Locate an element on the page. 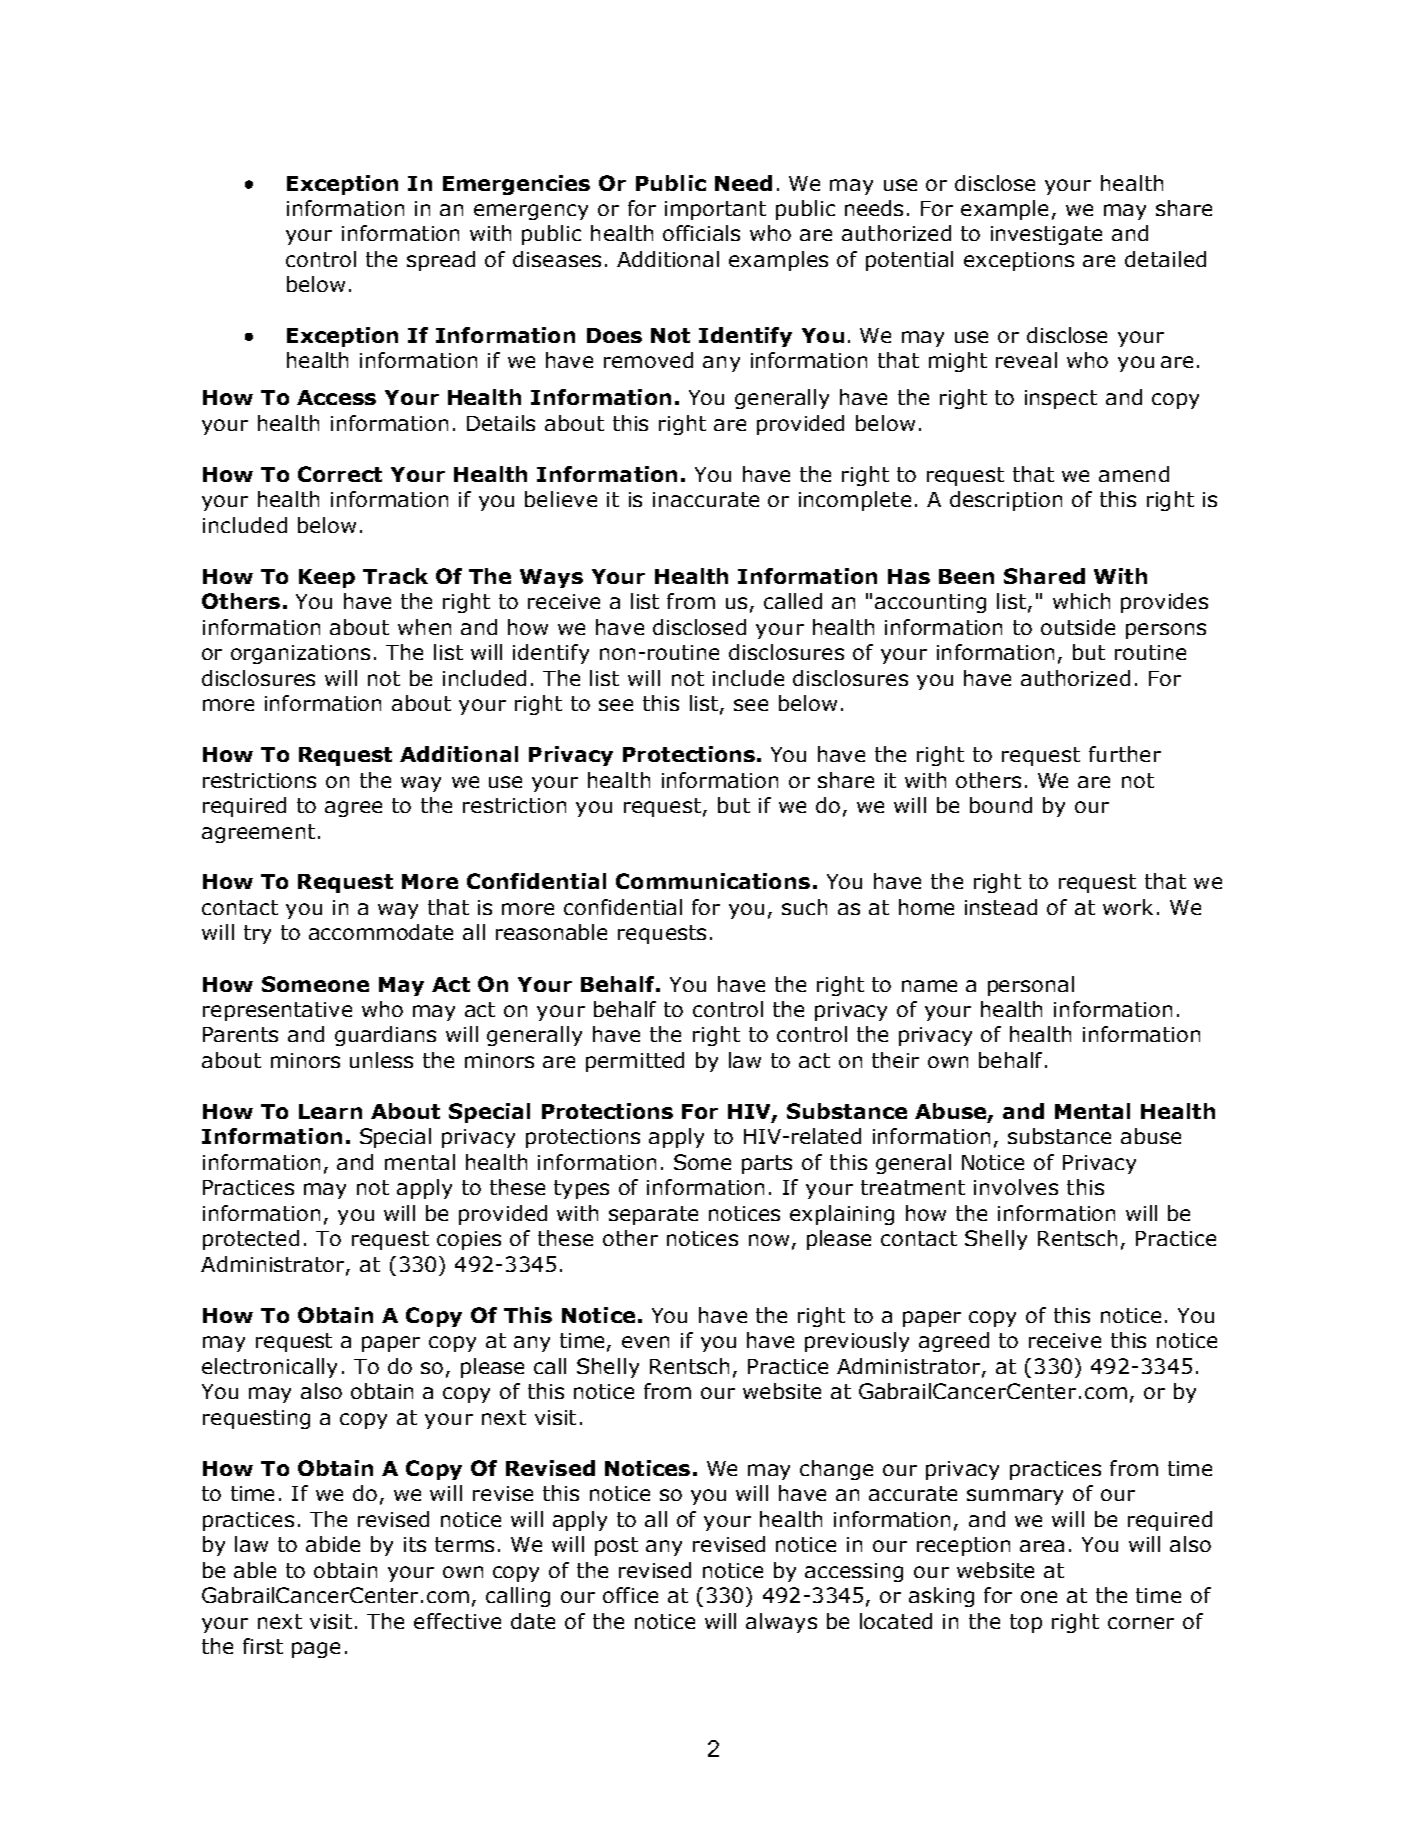 Image resolution: width=1427 pixels, height=1846 pixels. involves is located at coordinates (1016, 1187).
